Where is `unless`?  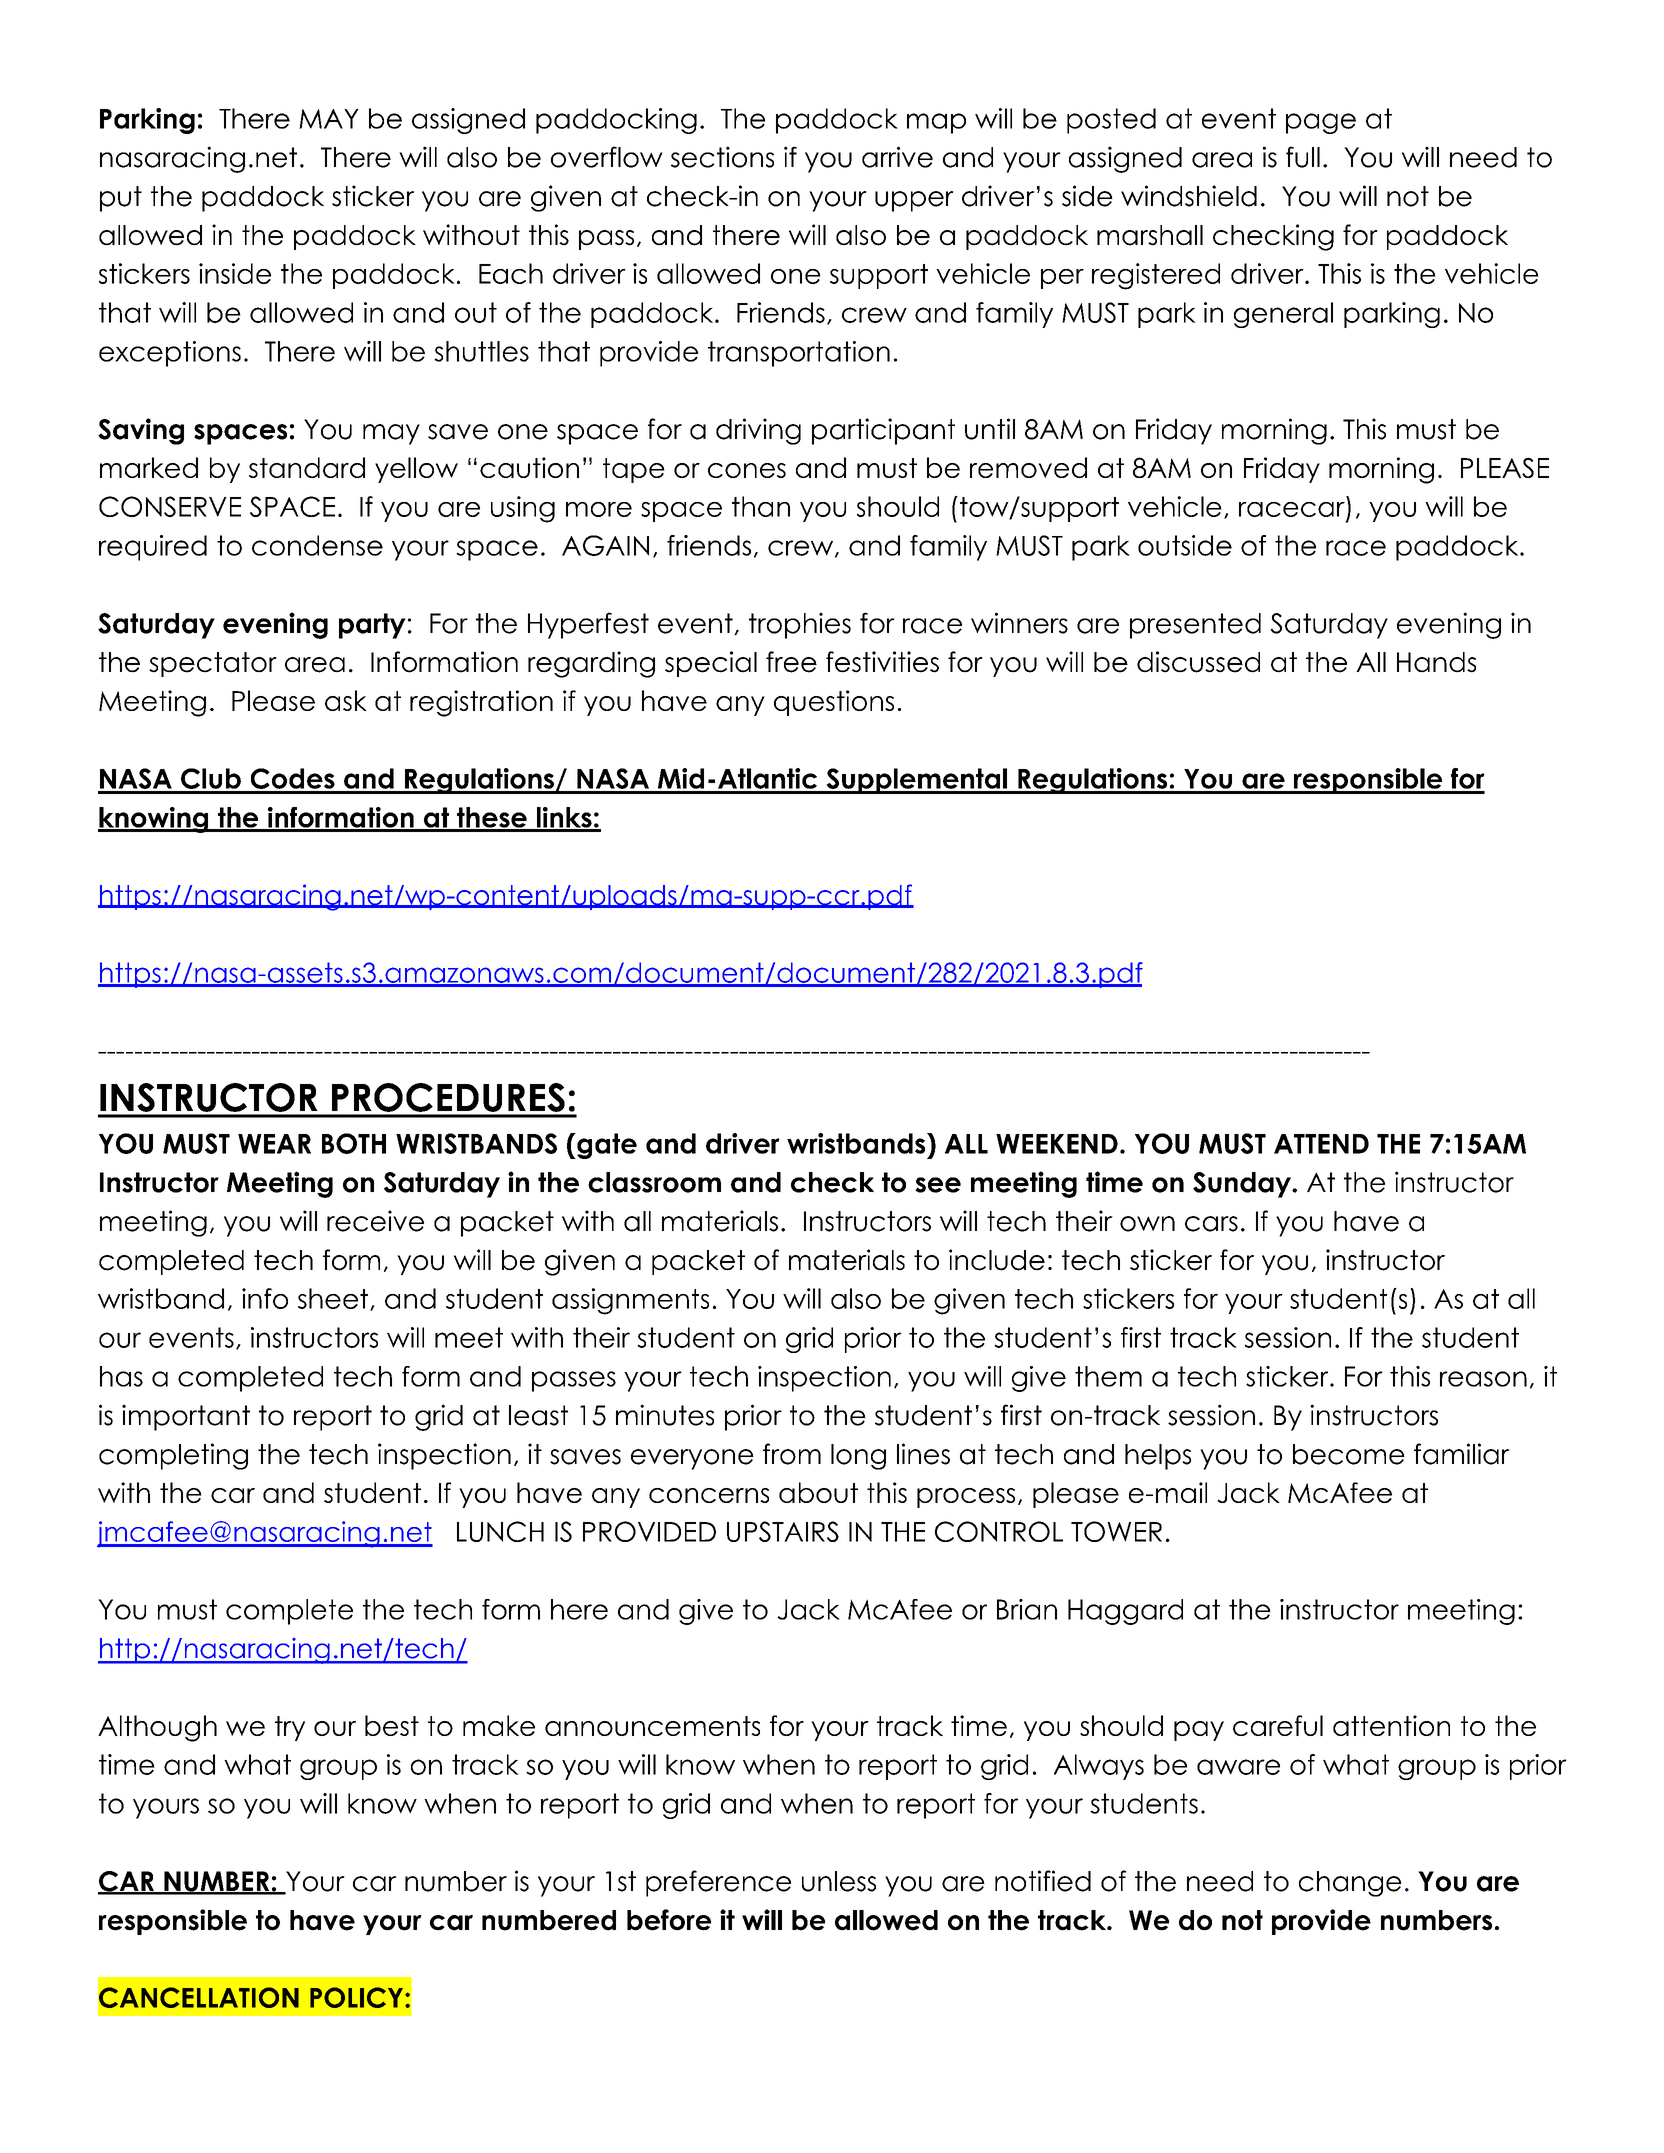 unless is located at coordinates (839, 1881).
